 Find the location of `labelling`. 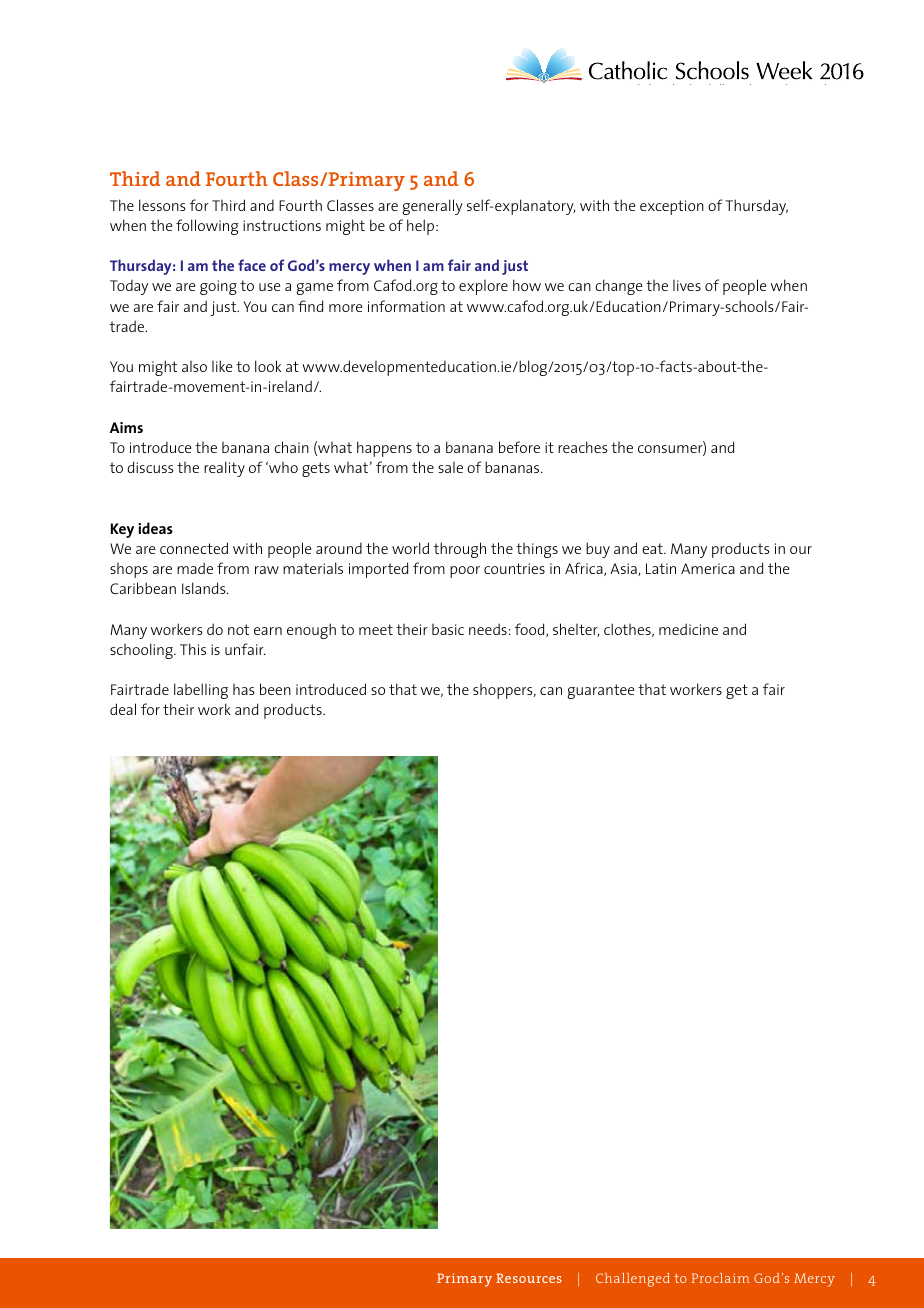

labelling is located at coordinates (201, 691).
